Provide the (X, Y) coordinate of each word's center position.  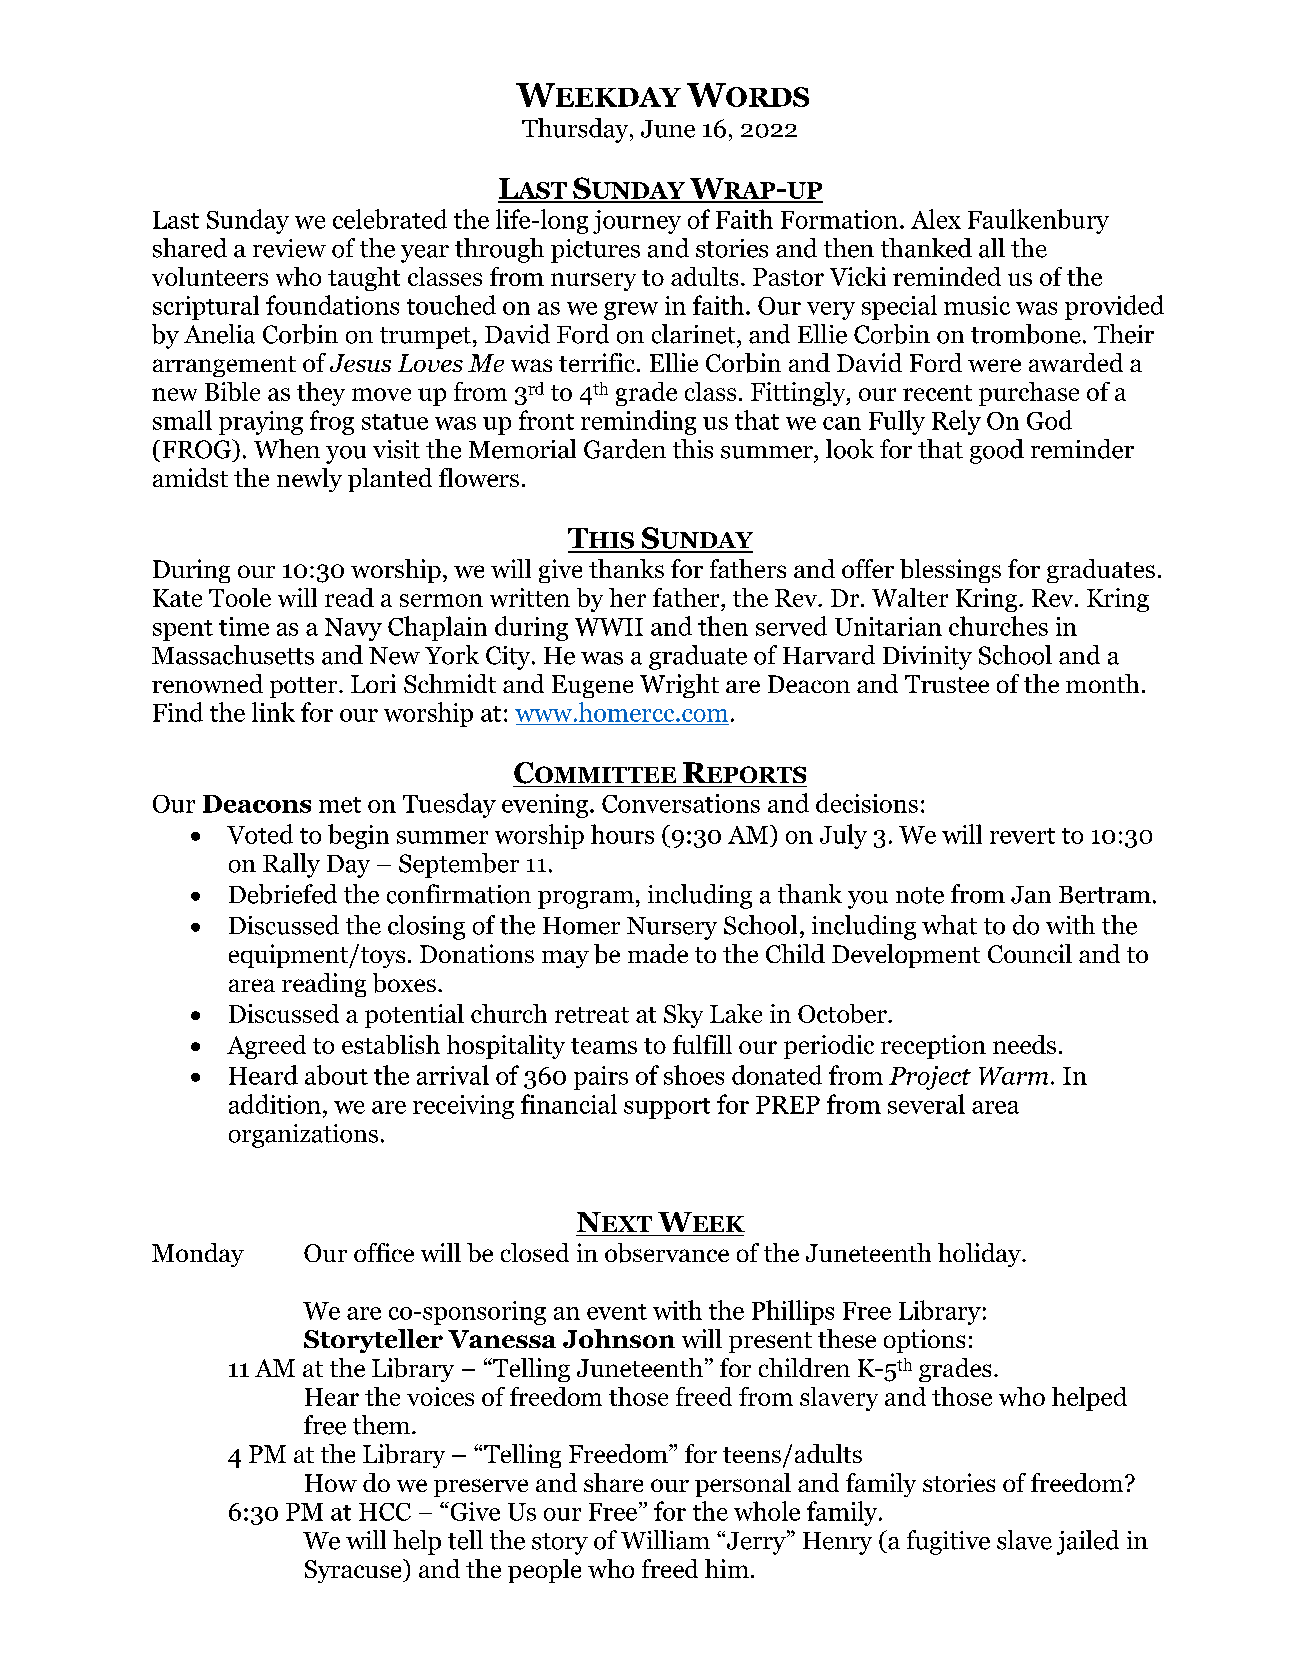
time (244, 626)
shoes (694, 1075)
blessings (950, 571)
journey (637, 222)
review (289, 248)
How (331, 1483)
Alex (936, 219)
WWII (609, 627)
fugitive (948, 1542)
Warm (1013, 1076)
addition (275, 1104)
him (727, 1568)
